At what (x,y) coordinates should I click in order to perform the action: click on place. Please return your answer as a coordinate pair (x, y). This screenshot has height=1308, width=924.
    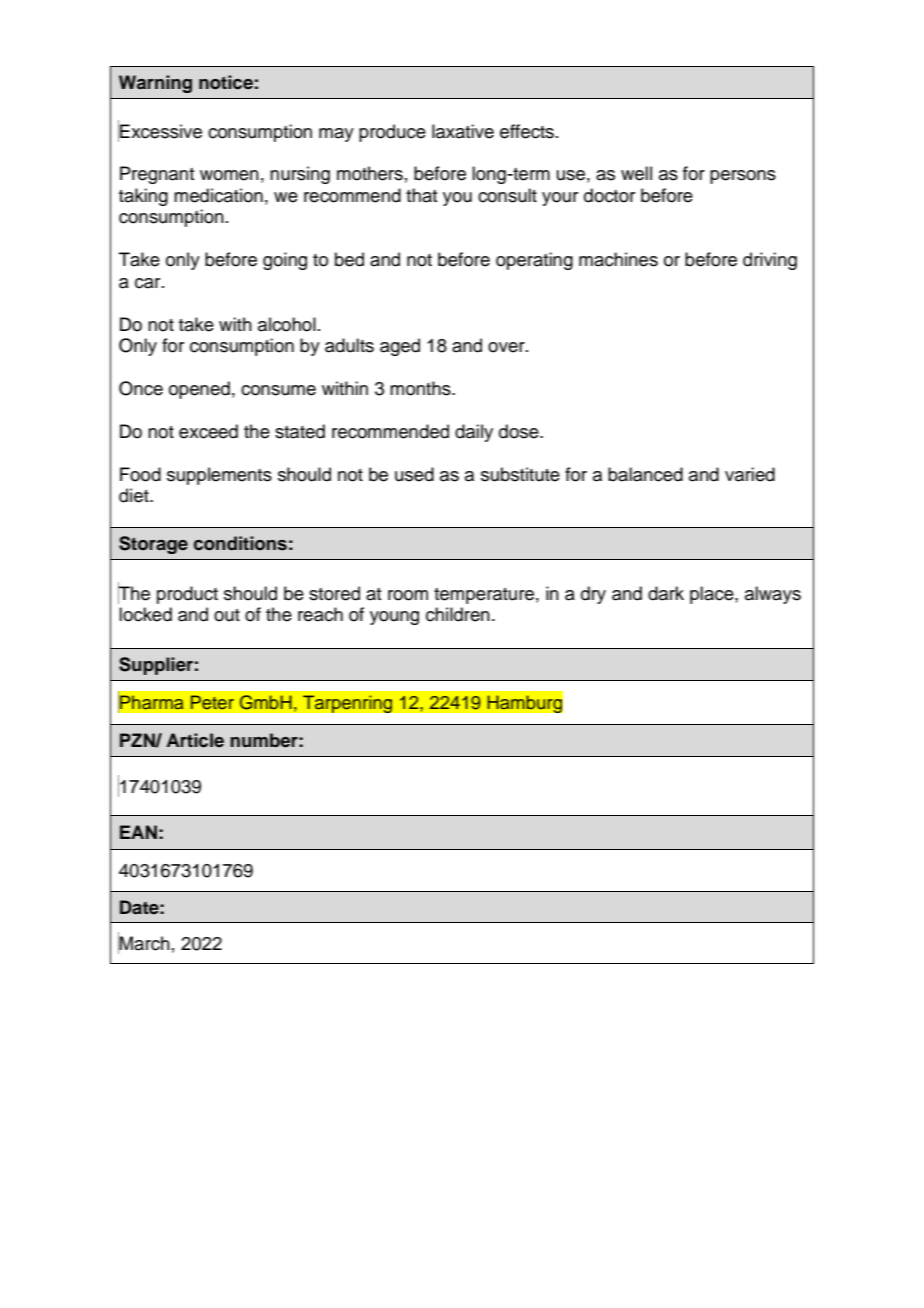
    Looking at the image, I should click on (713, 595).
